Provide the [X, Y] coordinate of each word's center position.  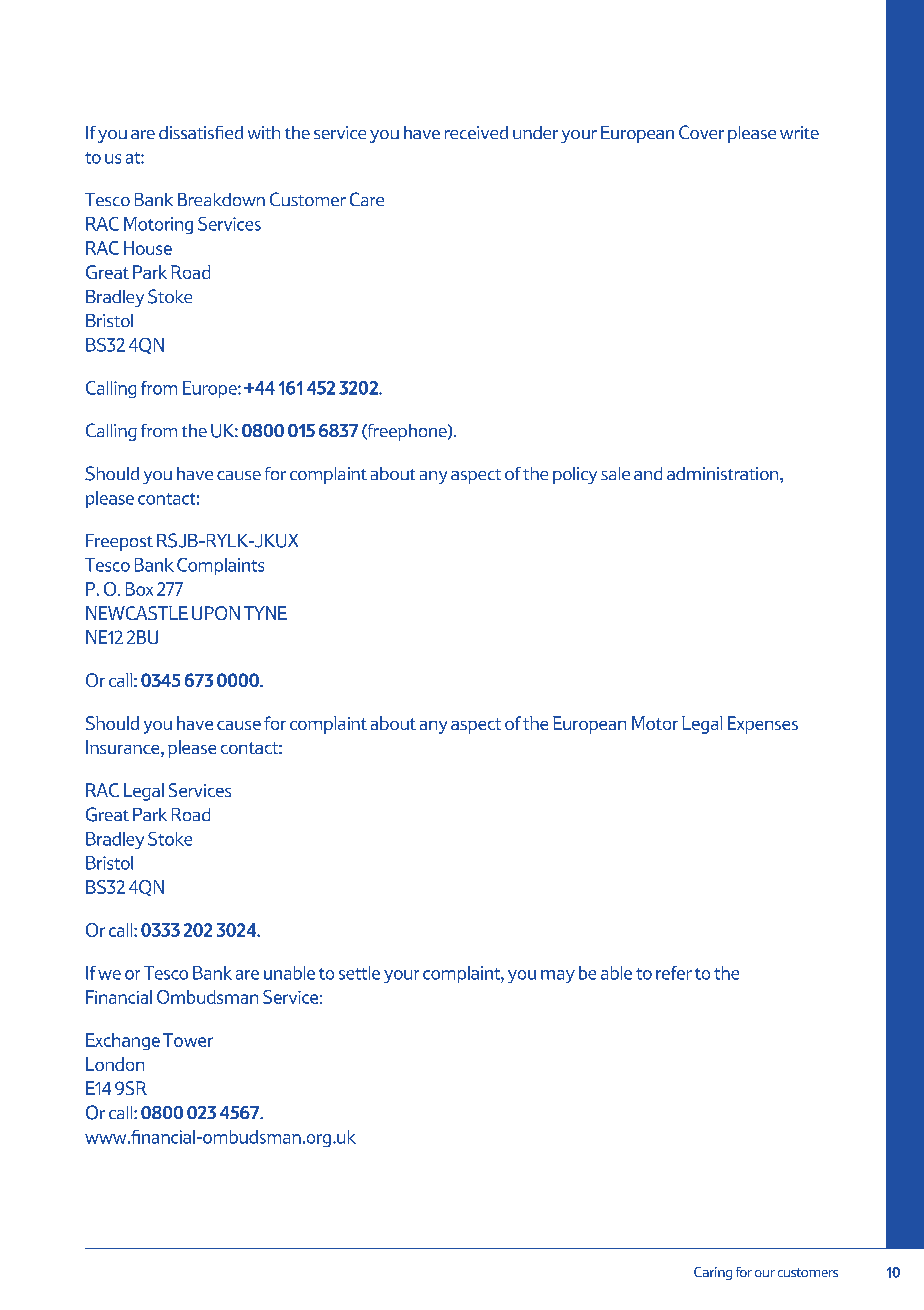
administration [724, 473]
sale [615, 473]
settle [359, 973]
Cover [701, 132]
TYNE [265, 613]
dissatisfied [201, 132]
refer [674, 973]
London [115, 1064]
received [476, 132]
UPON [216, 613]
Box [139, 589]
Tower [188, 1040]
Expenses [763, 725]
